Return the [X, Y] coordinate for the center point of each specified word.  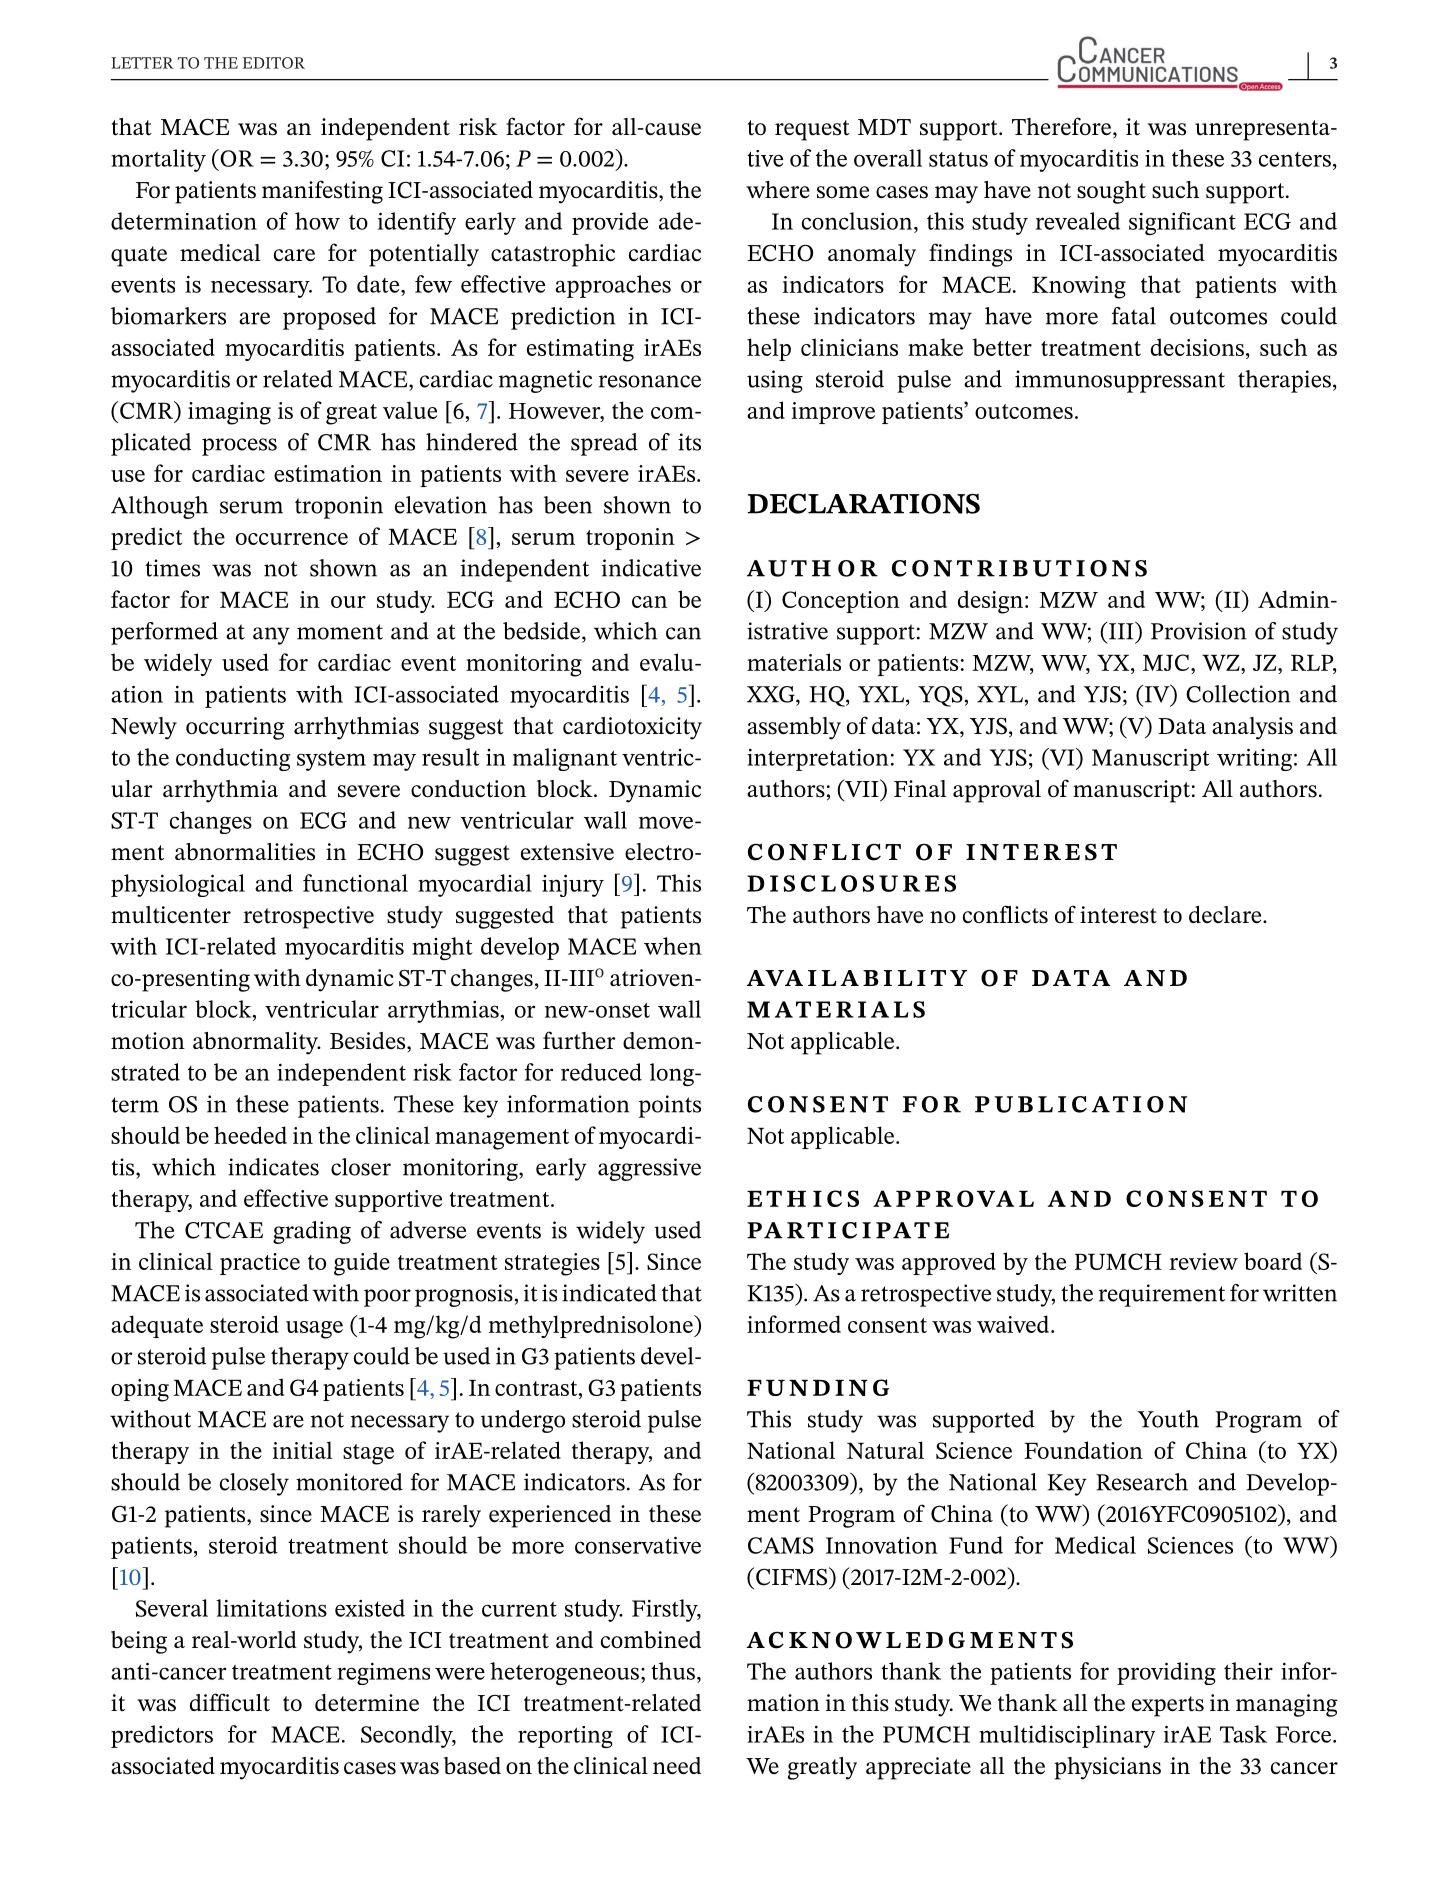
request [812, 130]
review [1203, 1261]
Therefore [1061, 126]
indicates [273, 1167]
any [271, 636]
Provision [1199, 631]
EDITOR [274, 63]
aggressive [649, 1169]
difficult [230, 1702]
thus [673, 1671]
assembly [794, 728]
